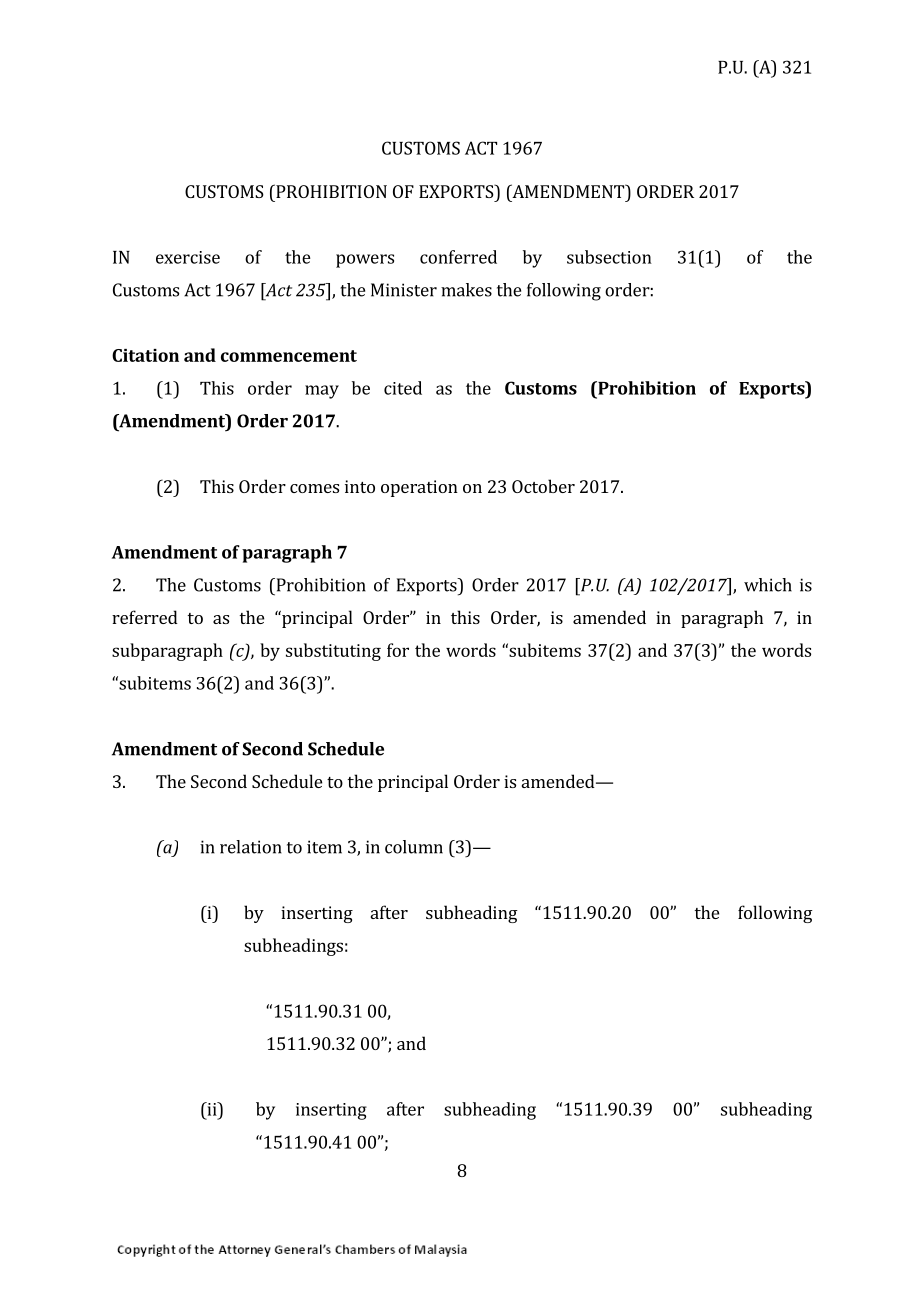  Describe the element at coordinates (314, 488) in the page. I see `comes` at that location.
